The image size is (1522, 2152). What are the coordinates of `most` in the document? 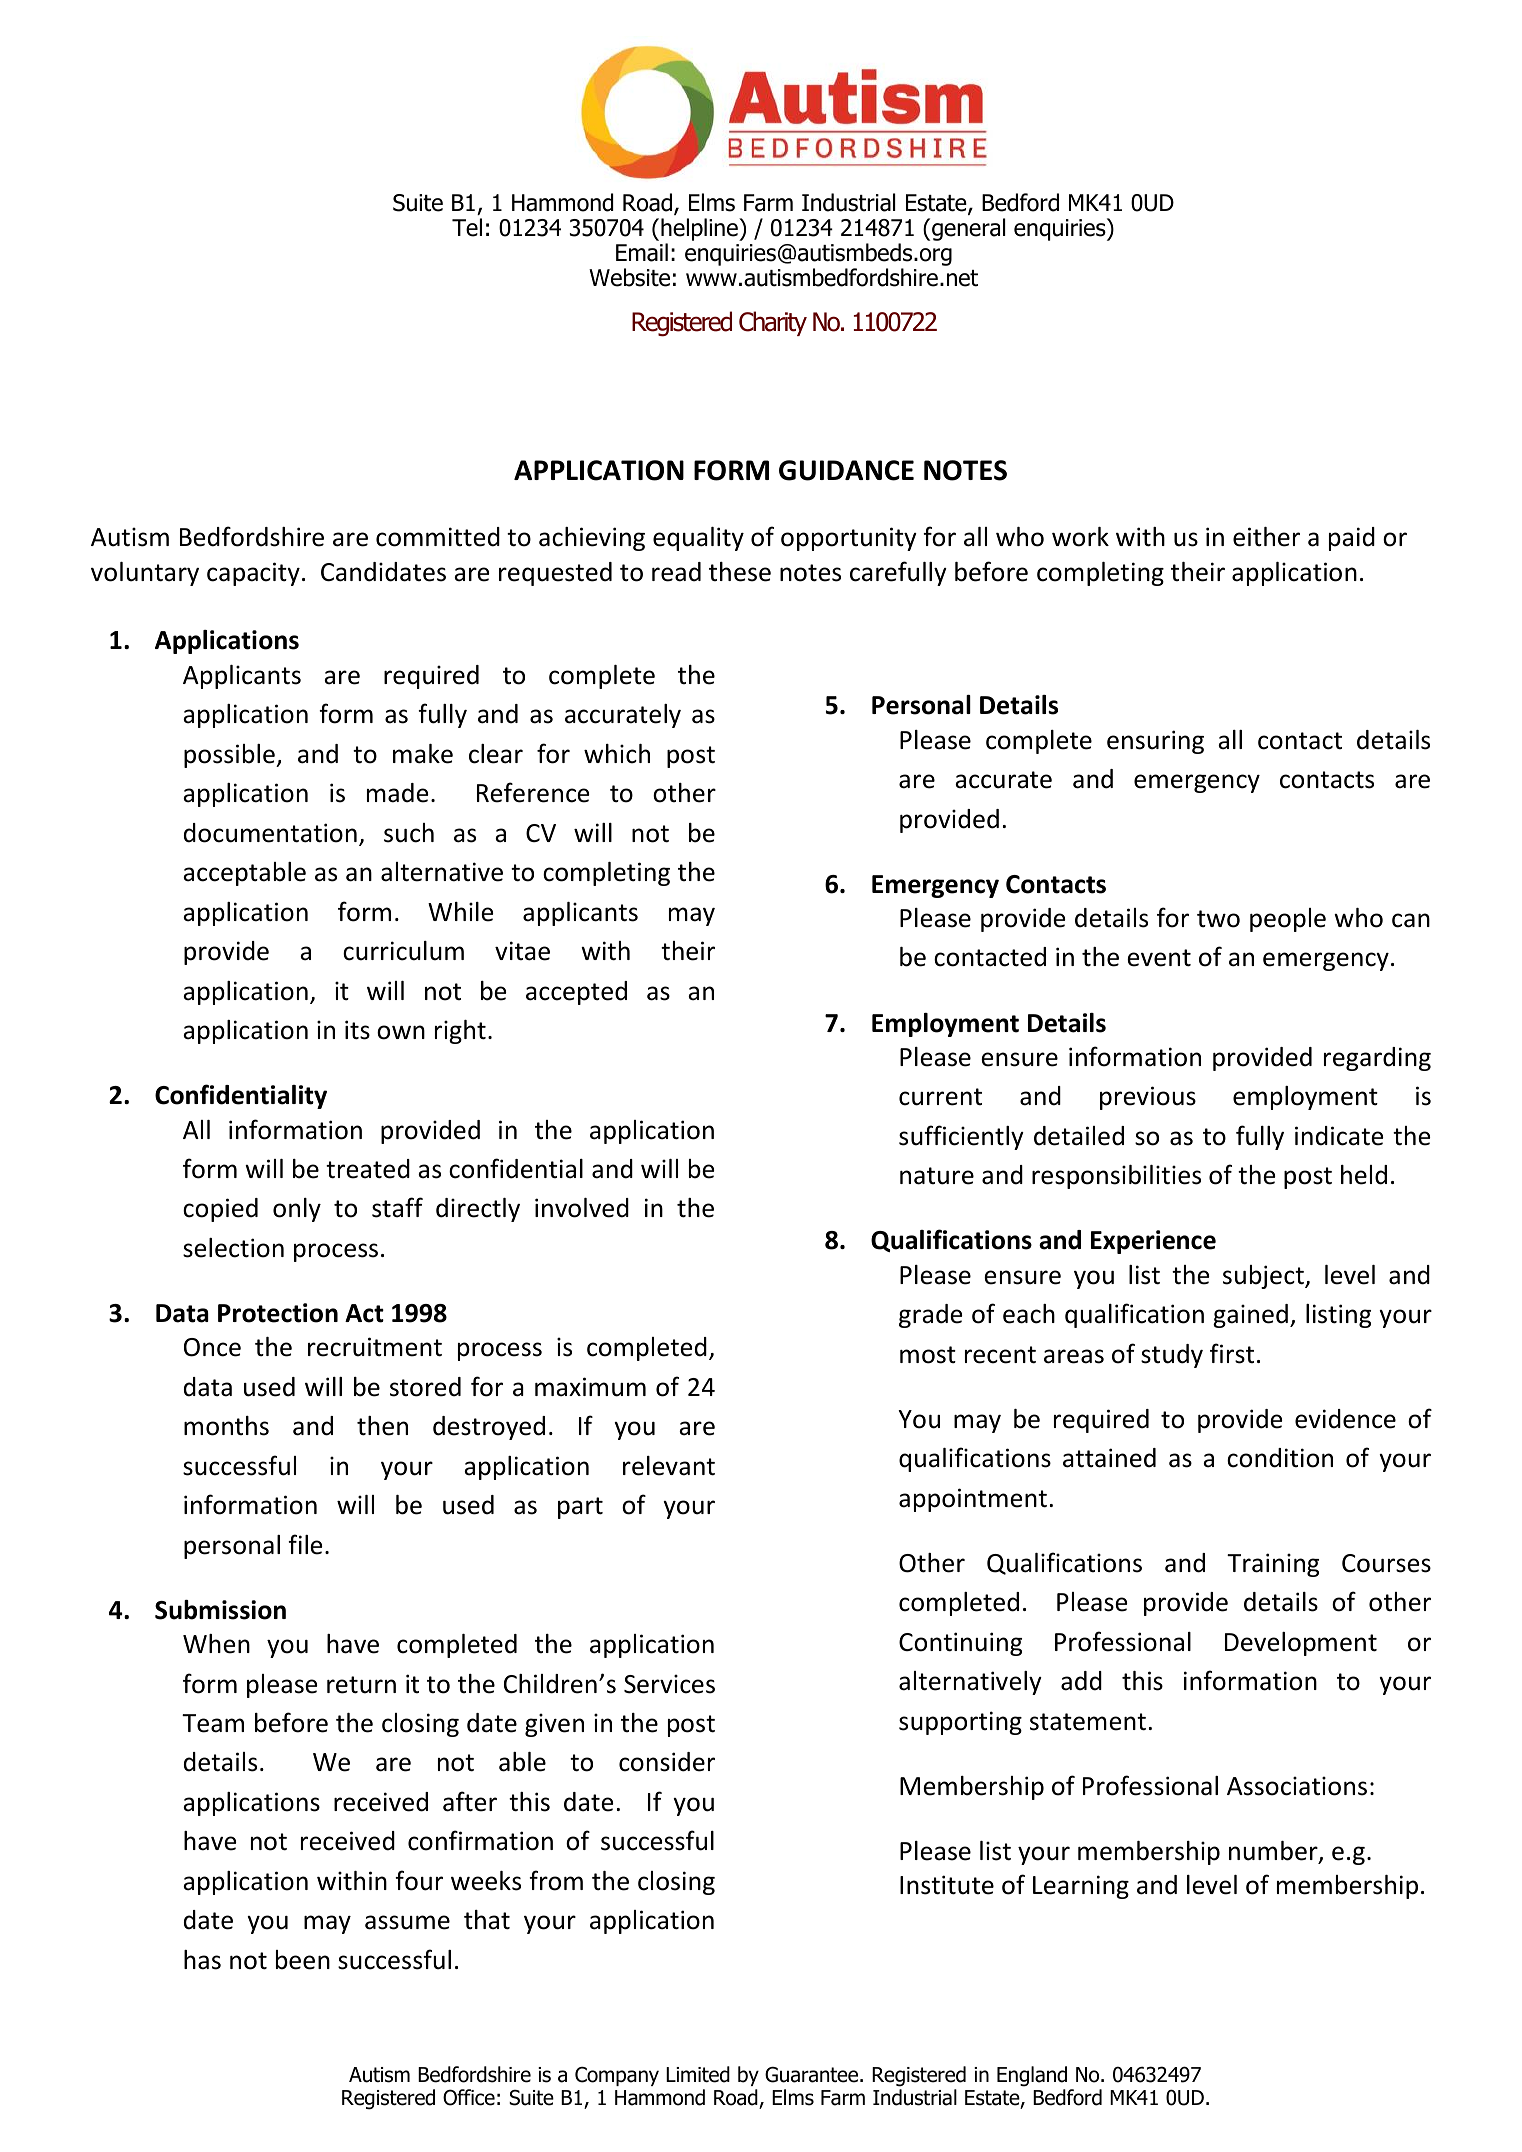 It's located at (928, 1355).
